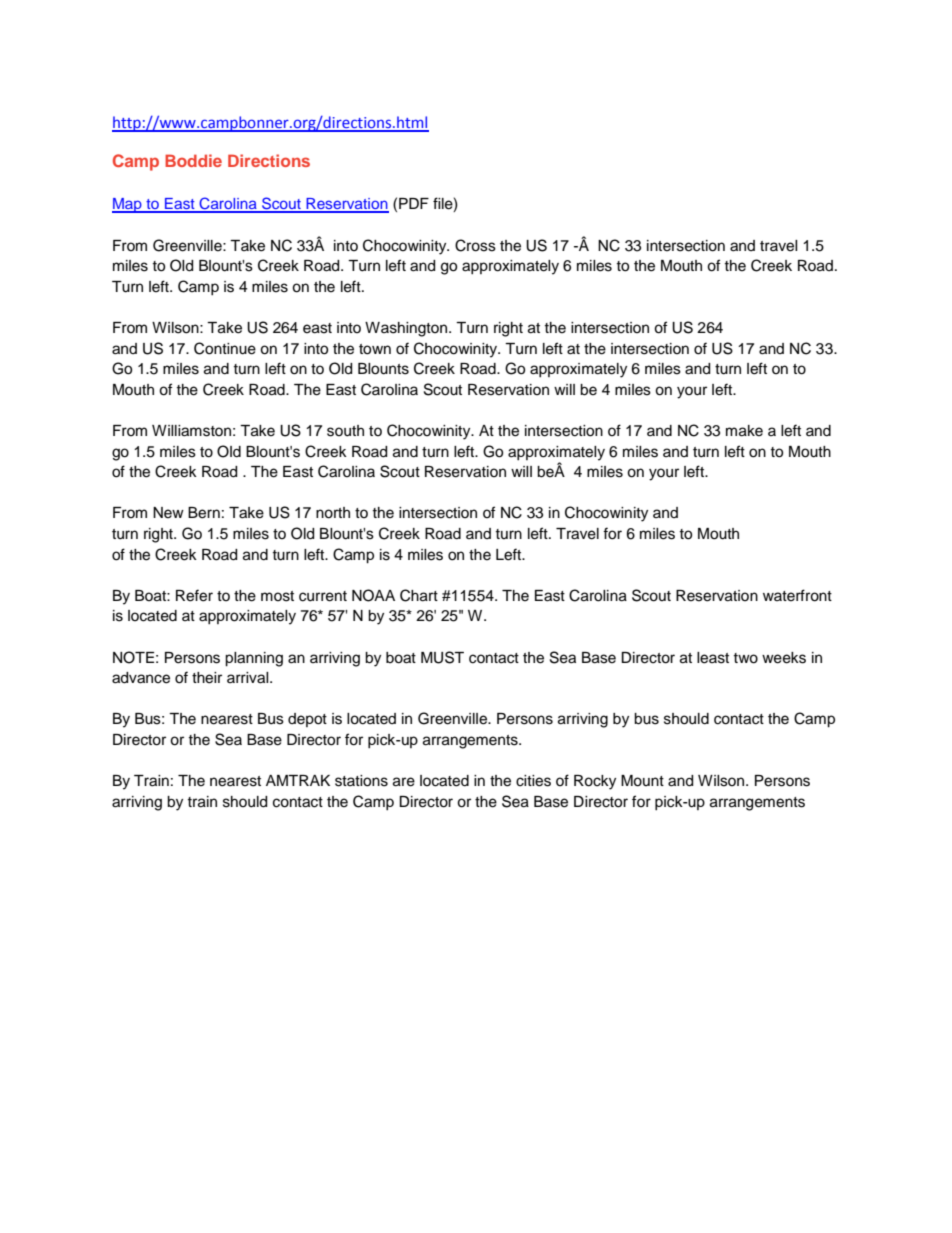  What do you see at coordinates (225, 348) in the page?
I see `Continue` at bounding box center [225, 348].
